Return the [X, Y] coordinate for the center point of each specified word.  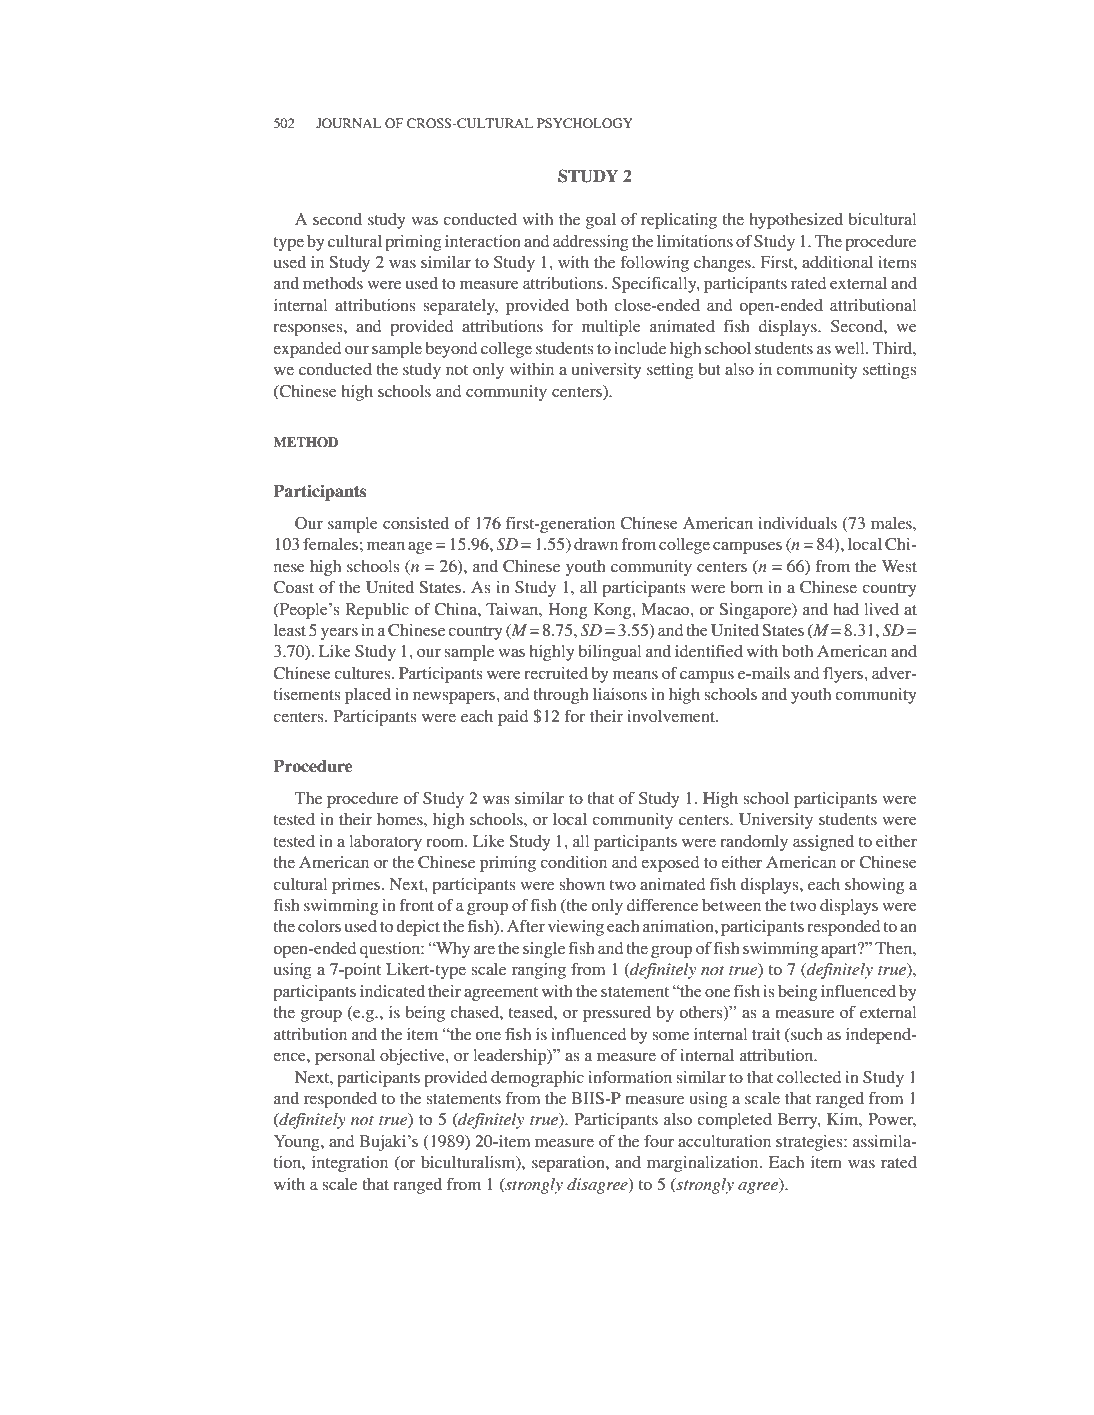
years [339, 634]
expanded [307, 350]
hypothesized [796, 221]
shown [582, 884]
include [640, 348]
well [851, 348]
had [846, 609]
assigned [823, 843]
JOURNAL [348, 123]
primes [357, 886]
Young [298, 1143]
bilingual [610, 653]
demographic [537, 1079]
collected [809, 1077]
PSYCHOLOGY [585, 123]
